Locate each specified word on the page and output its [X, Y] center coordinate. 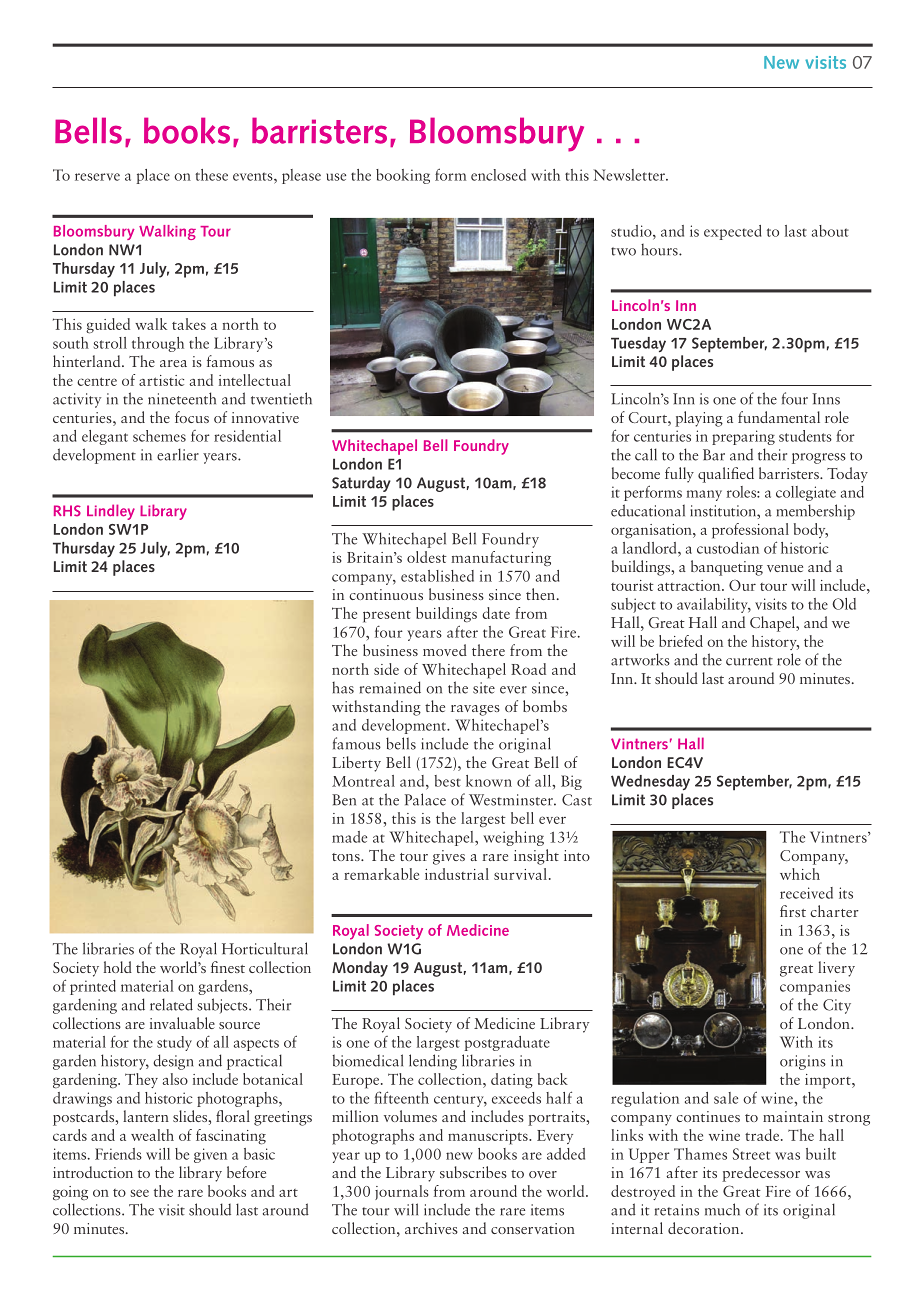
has [343, 688]
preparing [743, 437]
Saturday [361, 484]
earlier [178, 454]
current [749, 661]
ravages [475, 710]
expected [732, 232]
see [139, 1193]
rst [797, 913]
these [211, 175]
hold [118, 967]
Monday [360, 969]
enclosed [498, 175]
